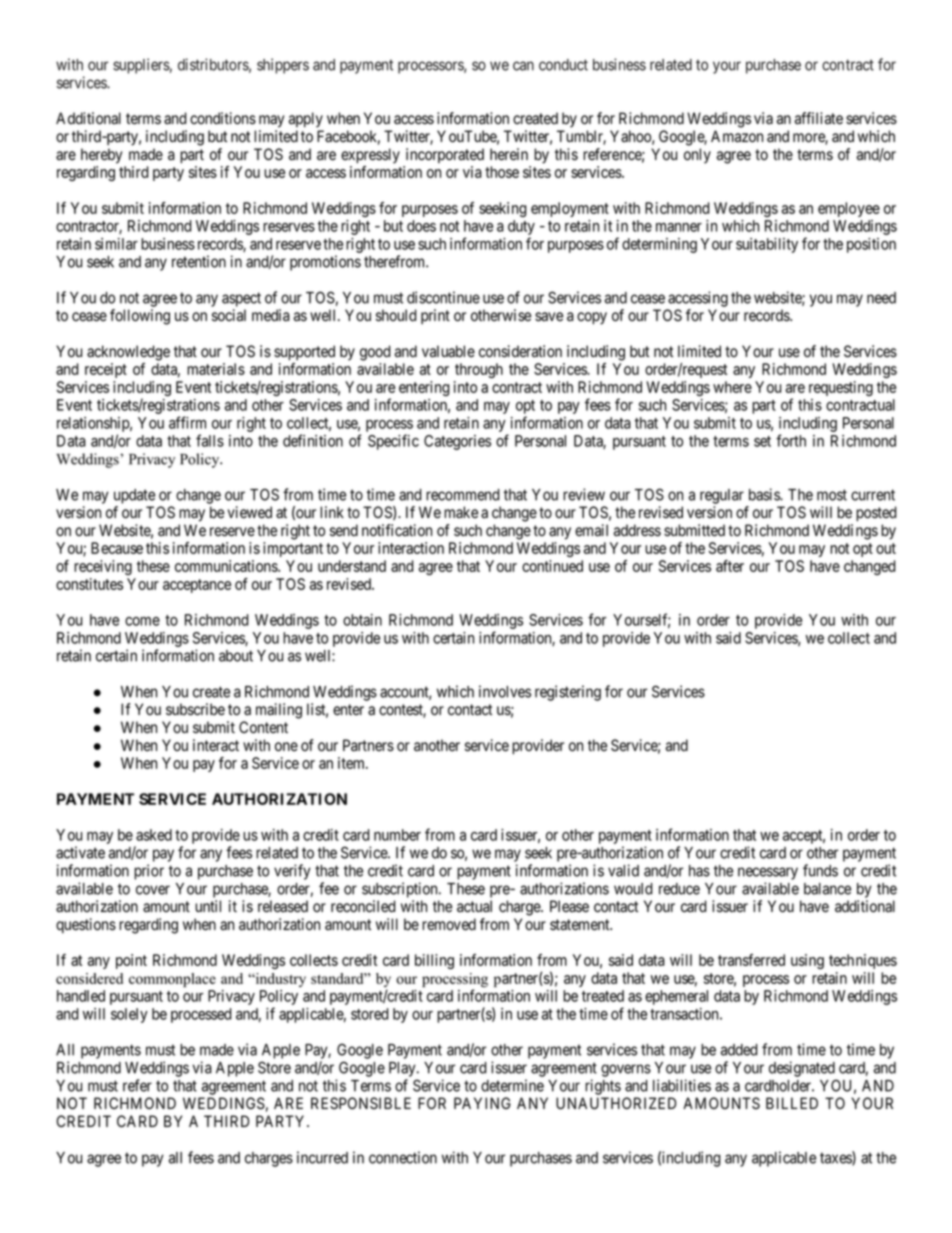  I want to click on Categories, so click(457, 442).
